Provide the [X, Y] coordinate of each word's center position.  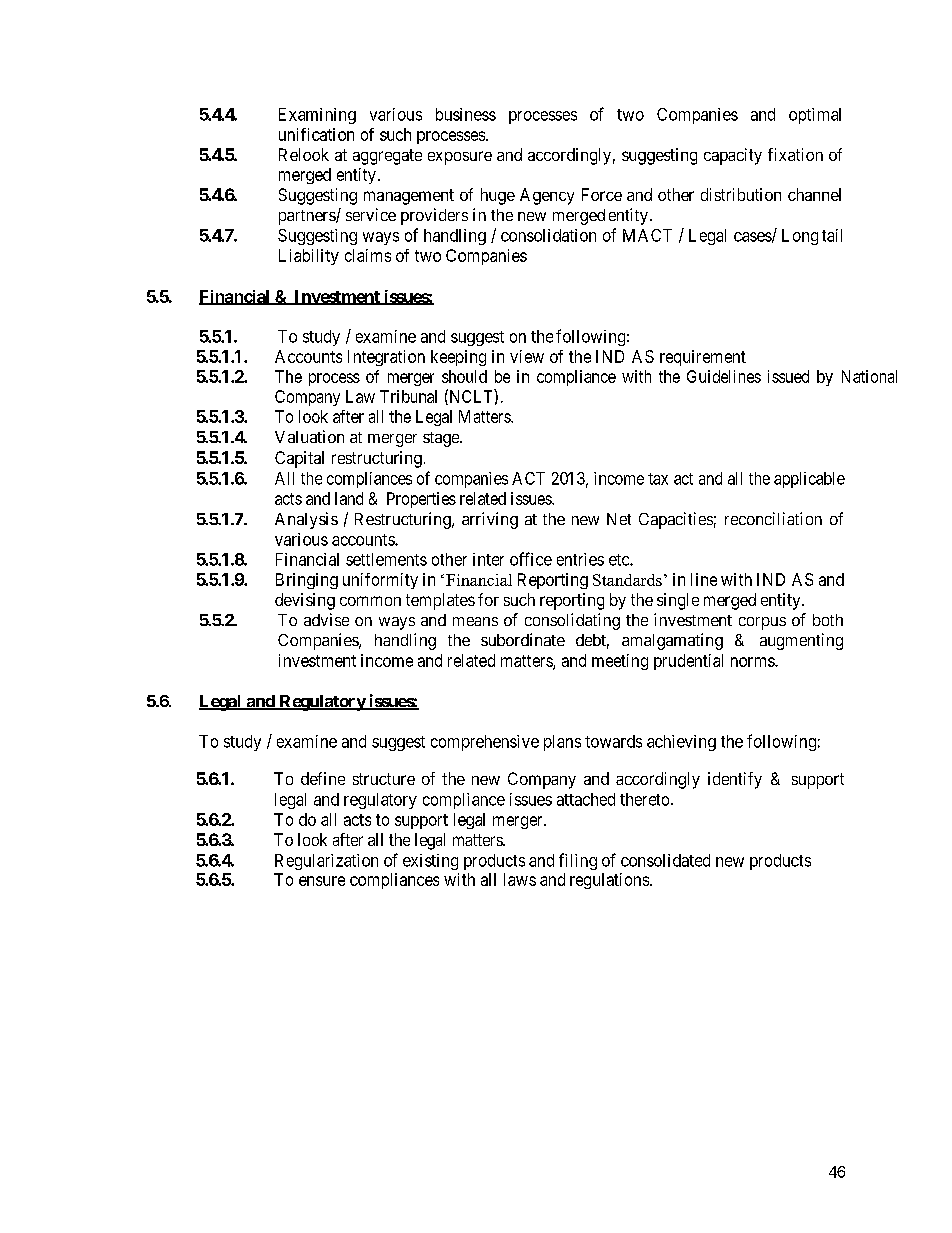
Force [602, 194]
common [370, 601]
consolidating [572, 621]
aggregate [387, 157]
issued [788, 376]
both [828, 620]
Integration [386, 358]
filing [578, 861]
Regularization [326, 862]
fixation [795, 154]
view [527, 356]
